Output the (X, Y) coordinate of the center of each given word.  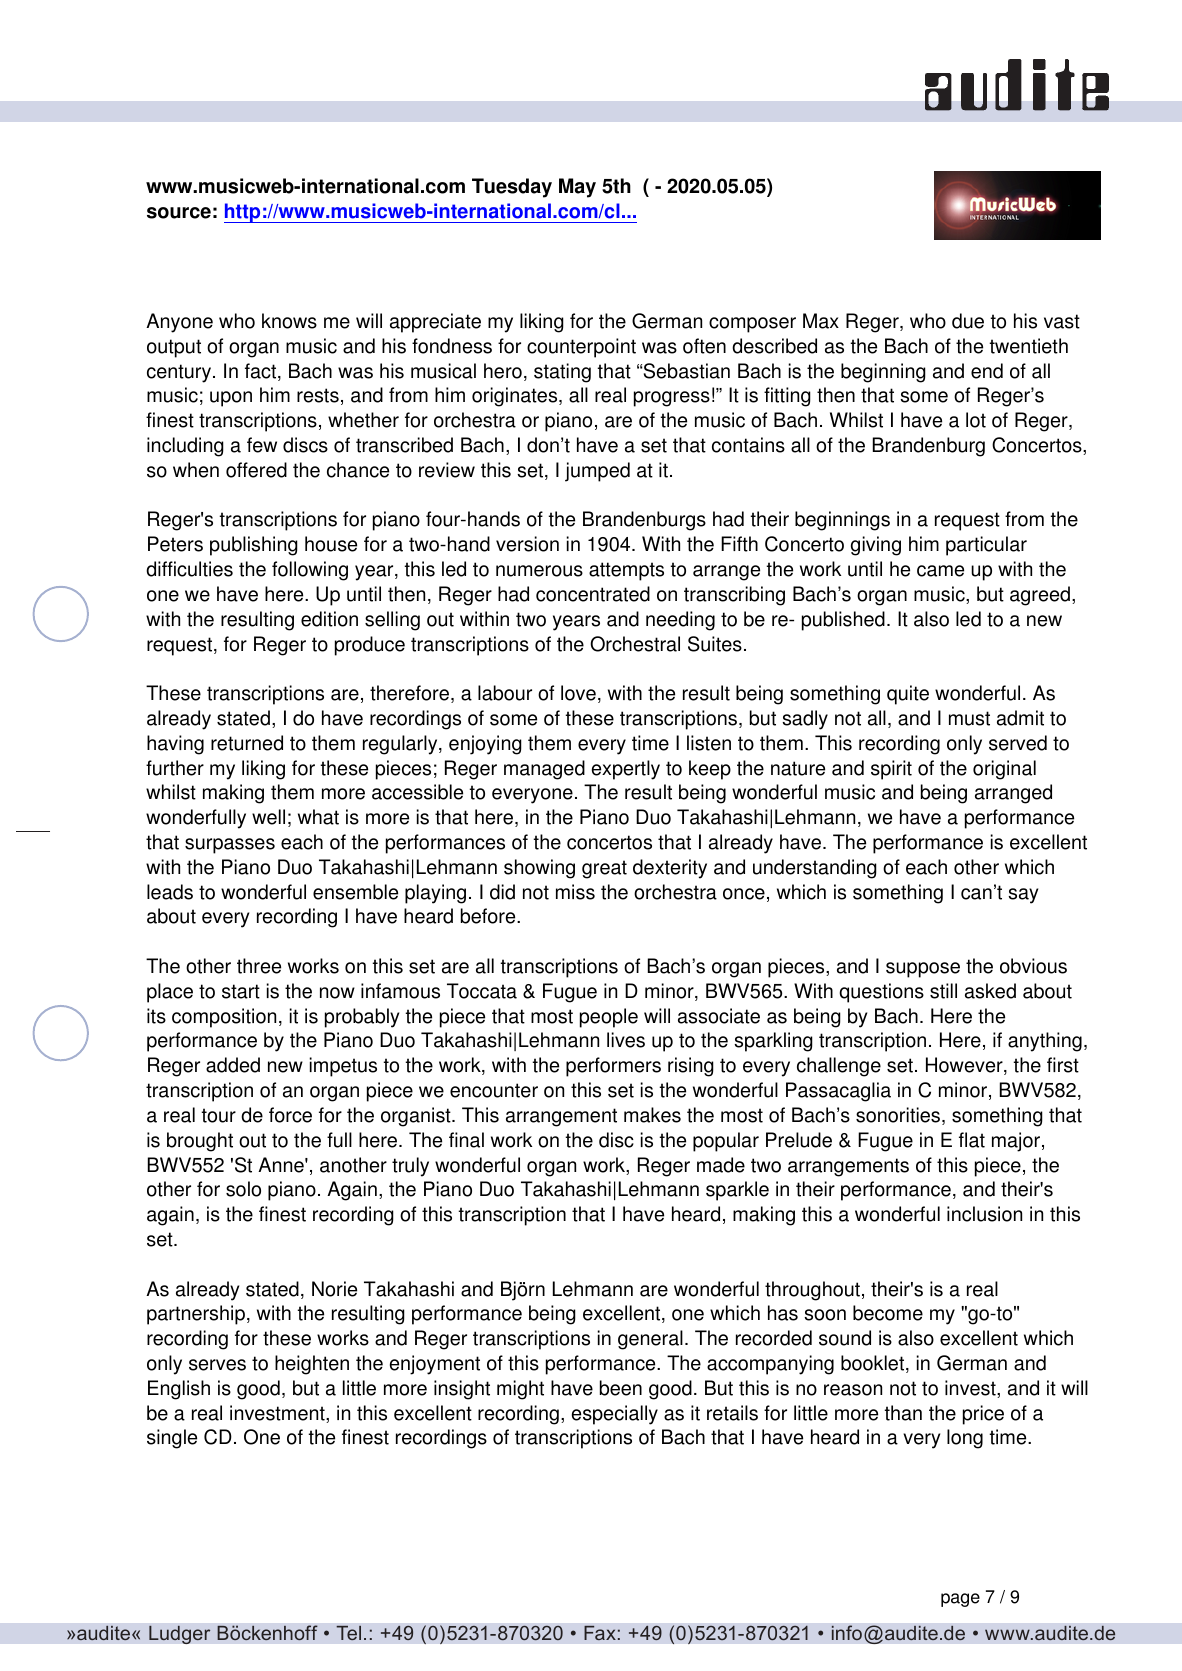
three (259, 966)
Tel (348, 1633)
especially (615, 1415)
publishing (254, 546)
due (968, 321)
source (179, 213)
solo (243, 1189)
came (940, 571)
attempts (626, 571)
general (650, 1340)
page (960, 1600)
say (1023, 896)
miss (575, 892)
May (577, 188)
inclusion (984, 1214)
